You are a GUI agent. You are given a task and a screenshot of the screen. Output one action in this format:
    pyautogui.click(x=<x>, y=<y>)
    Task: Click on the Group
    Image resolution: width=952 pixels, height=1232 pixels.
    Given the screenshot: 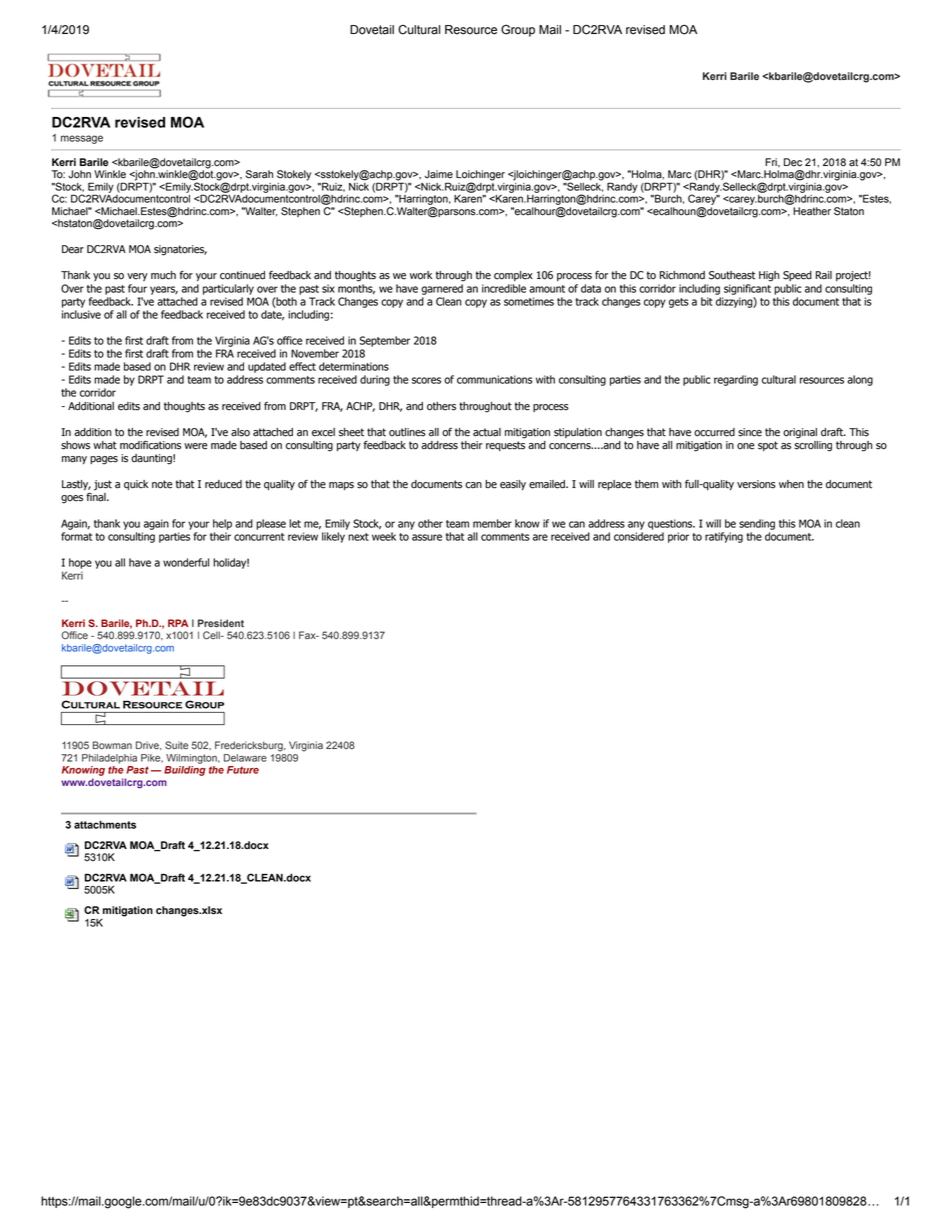 What is the action you would take?
    pyautogui.click(x=518, y=31)
